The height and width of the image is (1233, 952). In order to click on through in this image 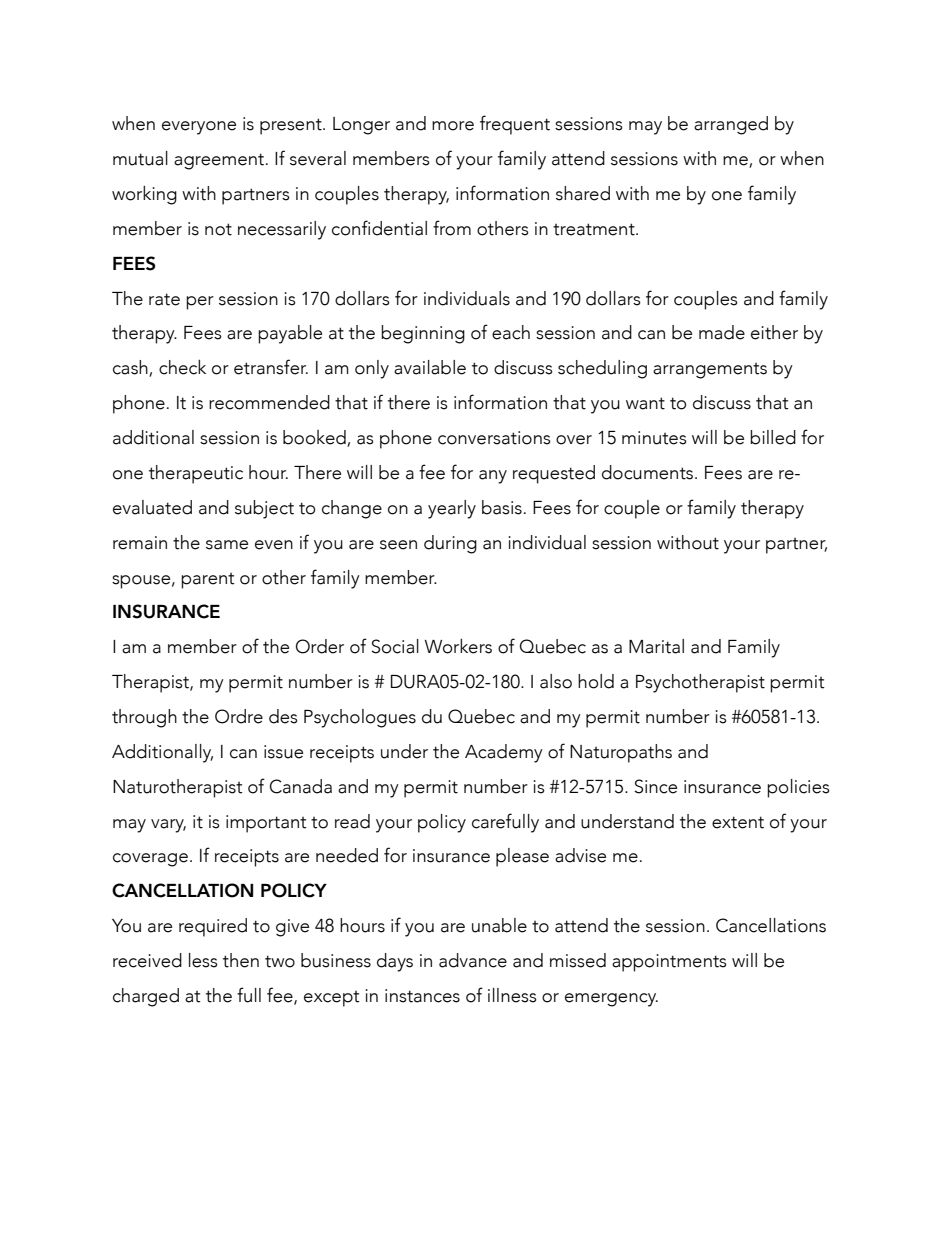, I will do `click(144, 718)`.
